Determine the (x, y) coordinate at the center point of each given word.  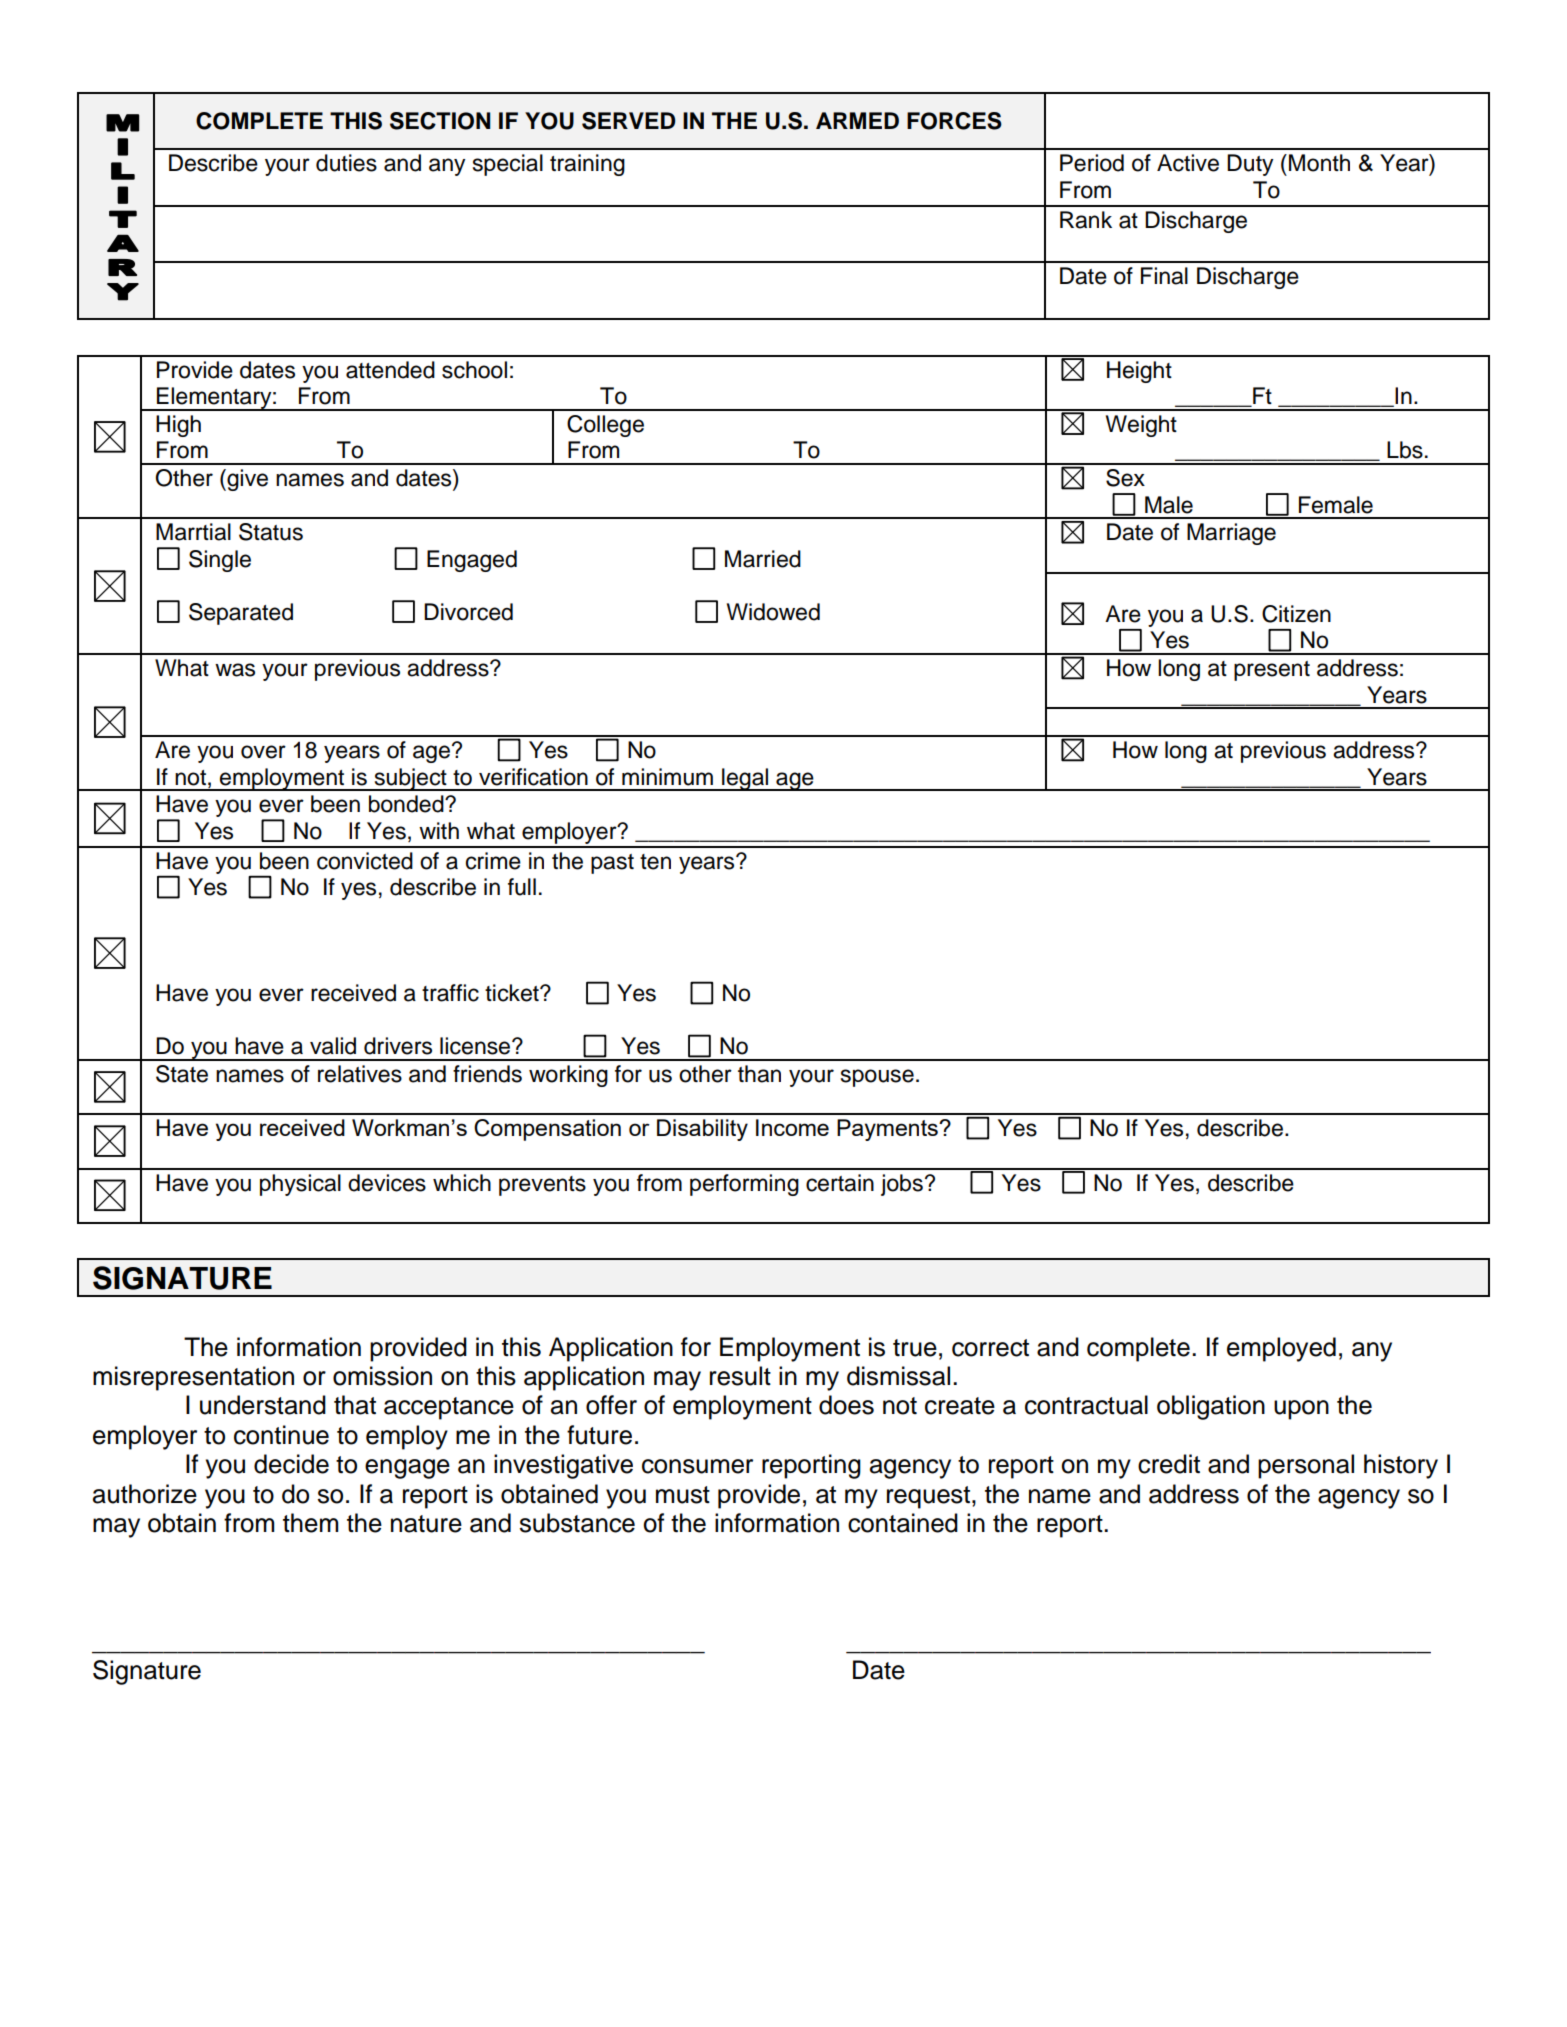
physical (300, 1185)
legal (745, 779)
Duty (1250, 165)
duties (346, 163)
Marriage (1231, 534)
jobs (902, 1185)
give (246, 480)
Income (792, 1127)
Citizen (1296, 614)
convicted (365, 861)
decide (291, 1464)
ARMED (857, 120)
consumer (697, 1466)
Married (763, 559)
